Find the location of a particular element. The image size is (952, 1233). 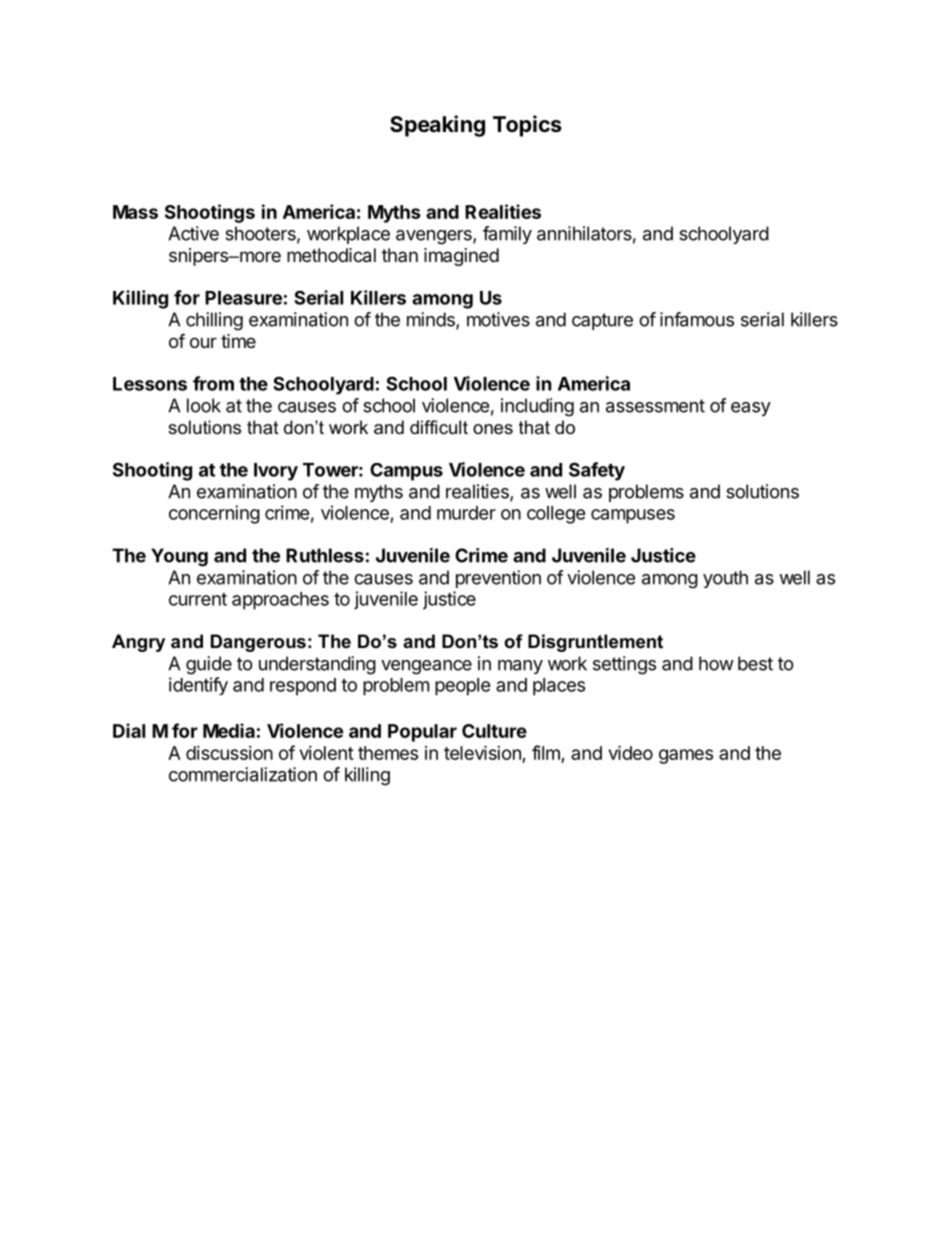

assessment is located at coordinates (655, 406).
